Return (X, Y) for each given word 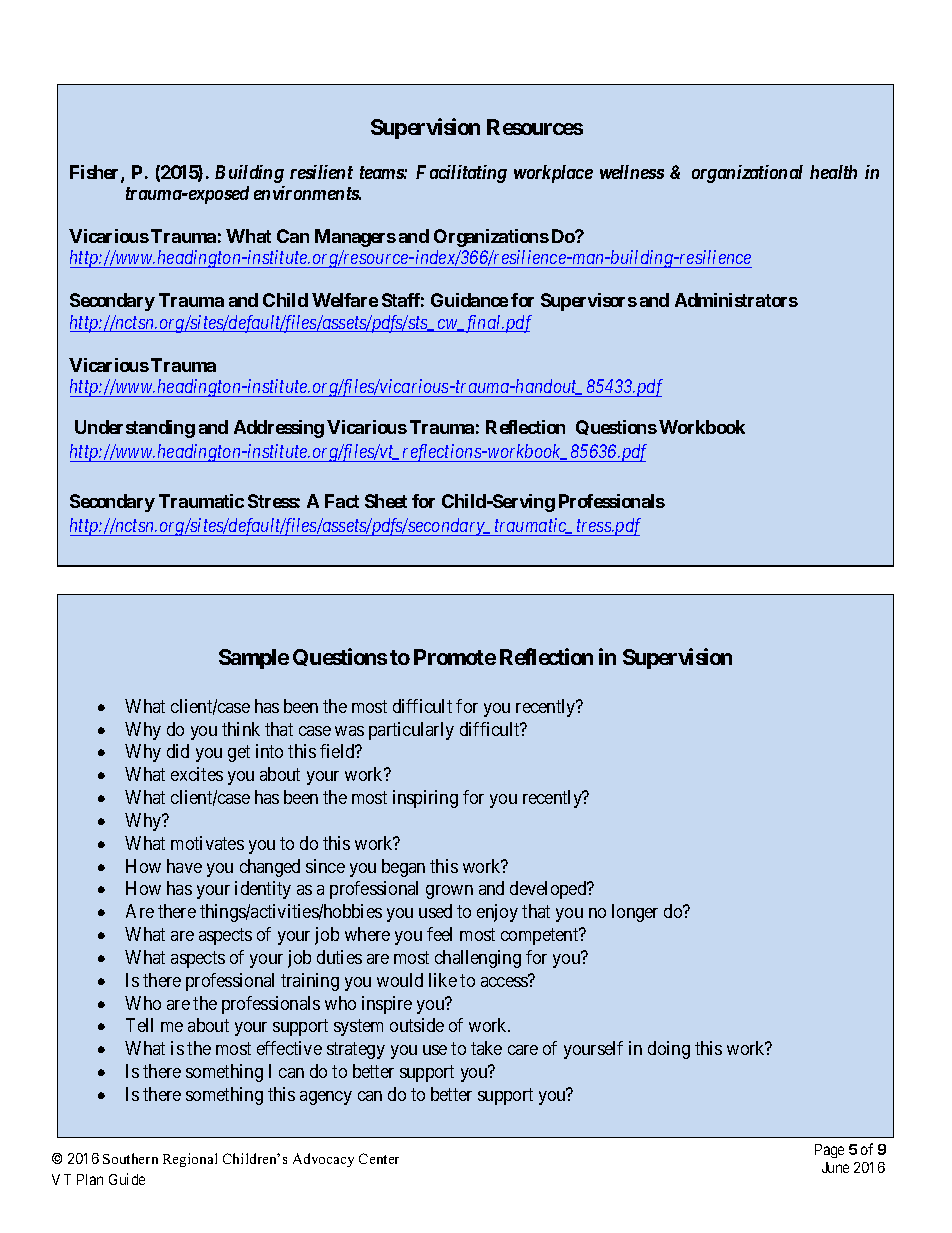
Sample (254, 659)
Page (829, 1151)
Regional (190, 1160)
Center (379, 1158)
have (184, 866)
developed (549, 890)
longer (635, 913)
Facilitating (461, 174)
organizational (747, 174)
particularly (411, 731)
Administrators (736, 300)
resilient (321, 172)
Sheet (386, 501)
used (435, 911)
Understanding (135, 429)
